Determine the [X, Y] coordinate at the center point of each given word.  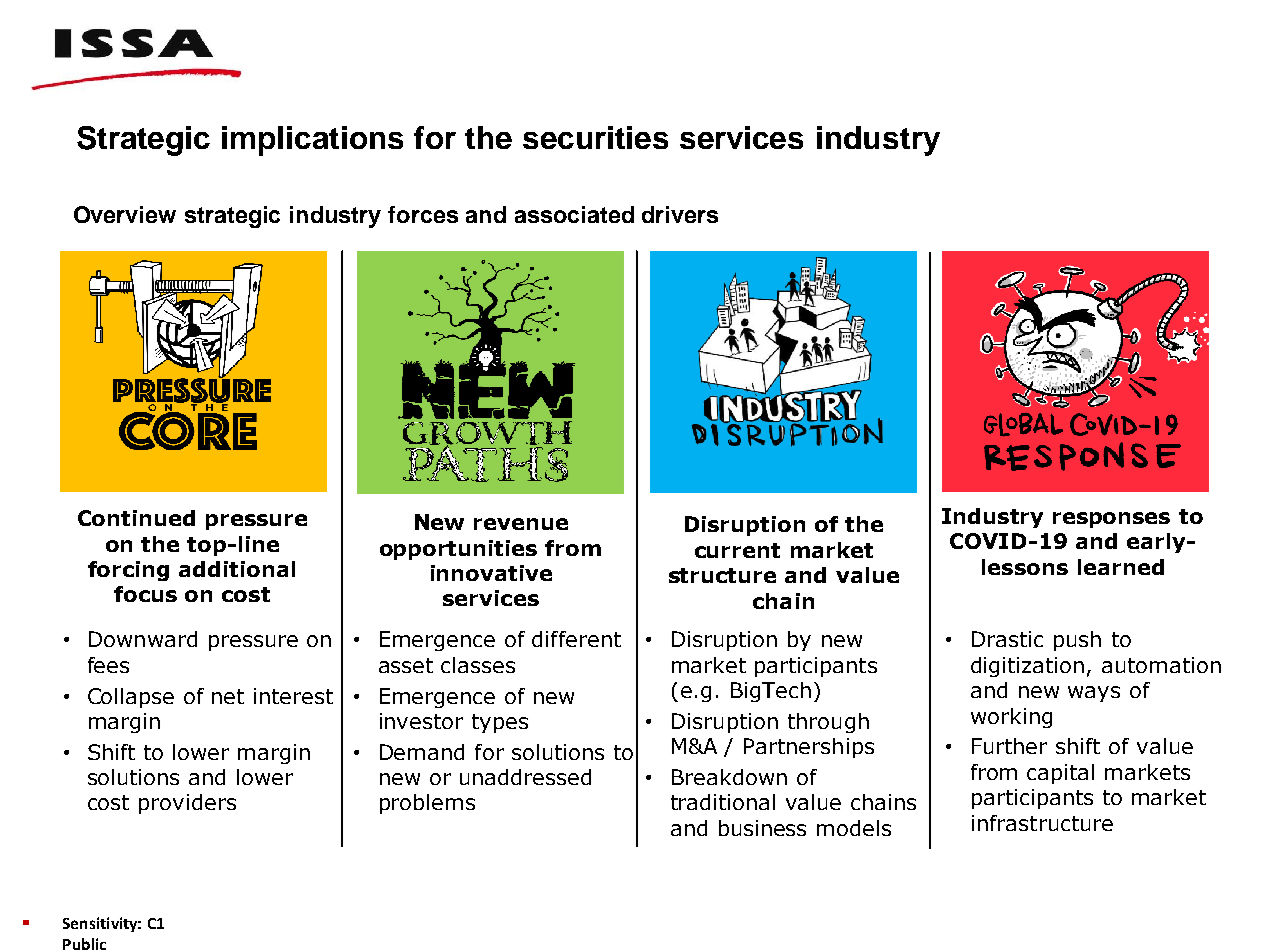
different [576, 639]
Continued [136, 518]
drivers [680, 214]
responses [1111, 520]
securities [595, 137]
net [228, 696]
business [762, 828]
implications [312, 141]
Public [84, 944]
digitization [1027, 667]
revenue [521, 524]
